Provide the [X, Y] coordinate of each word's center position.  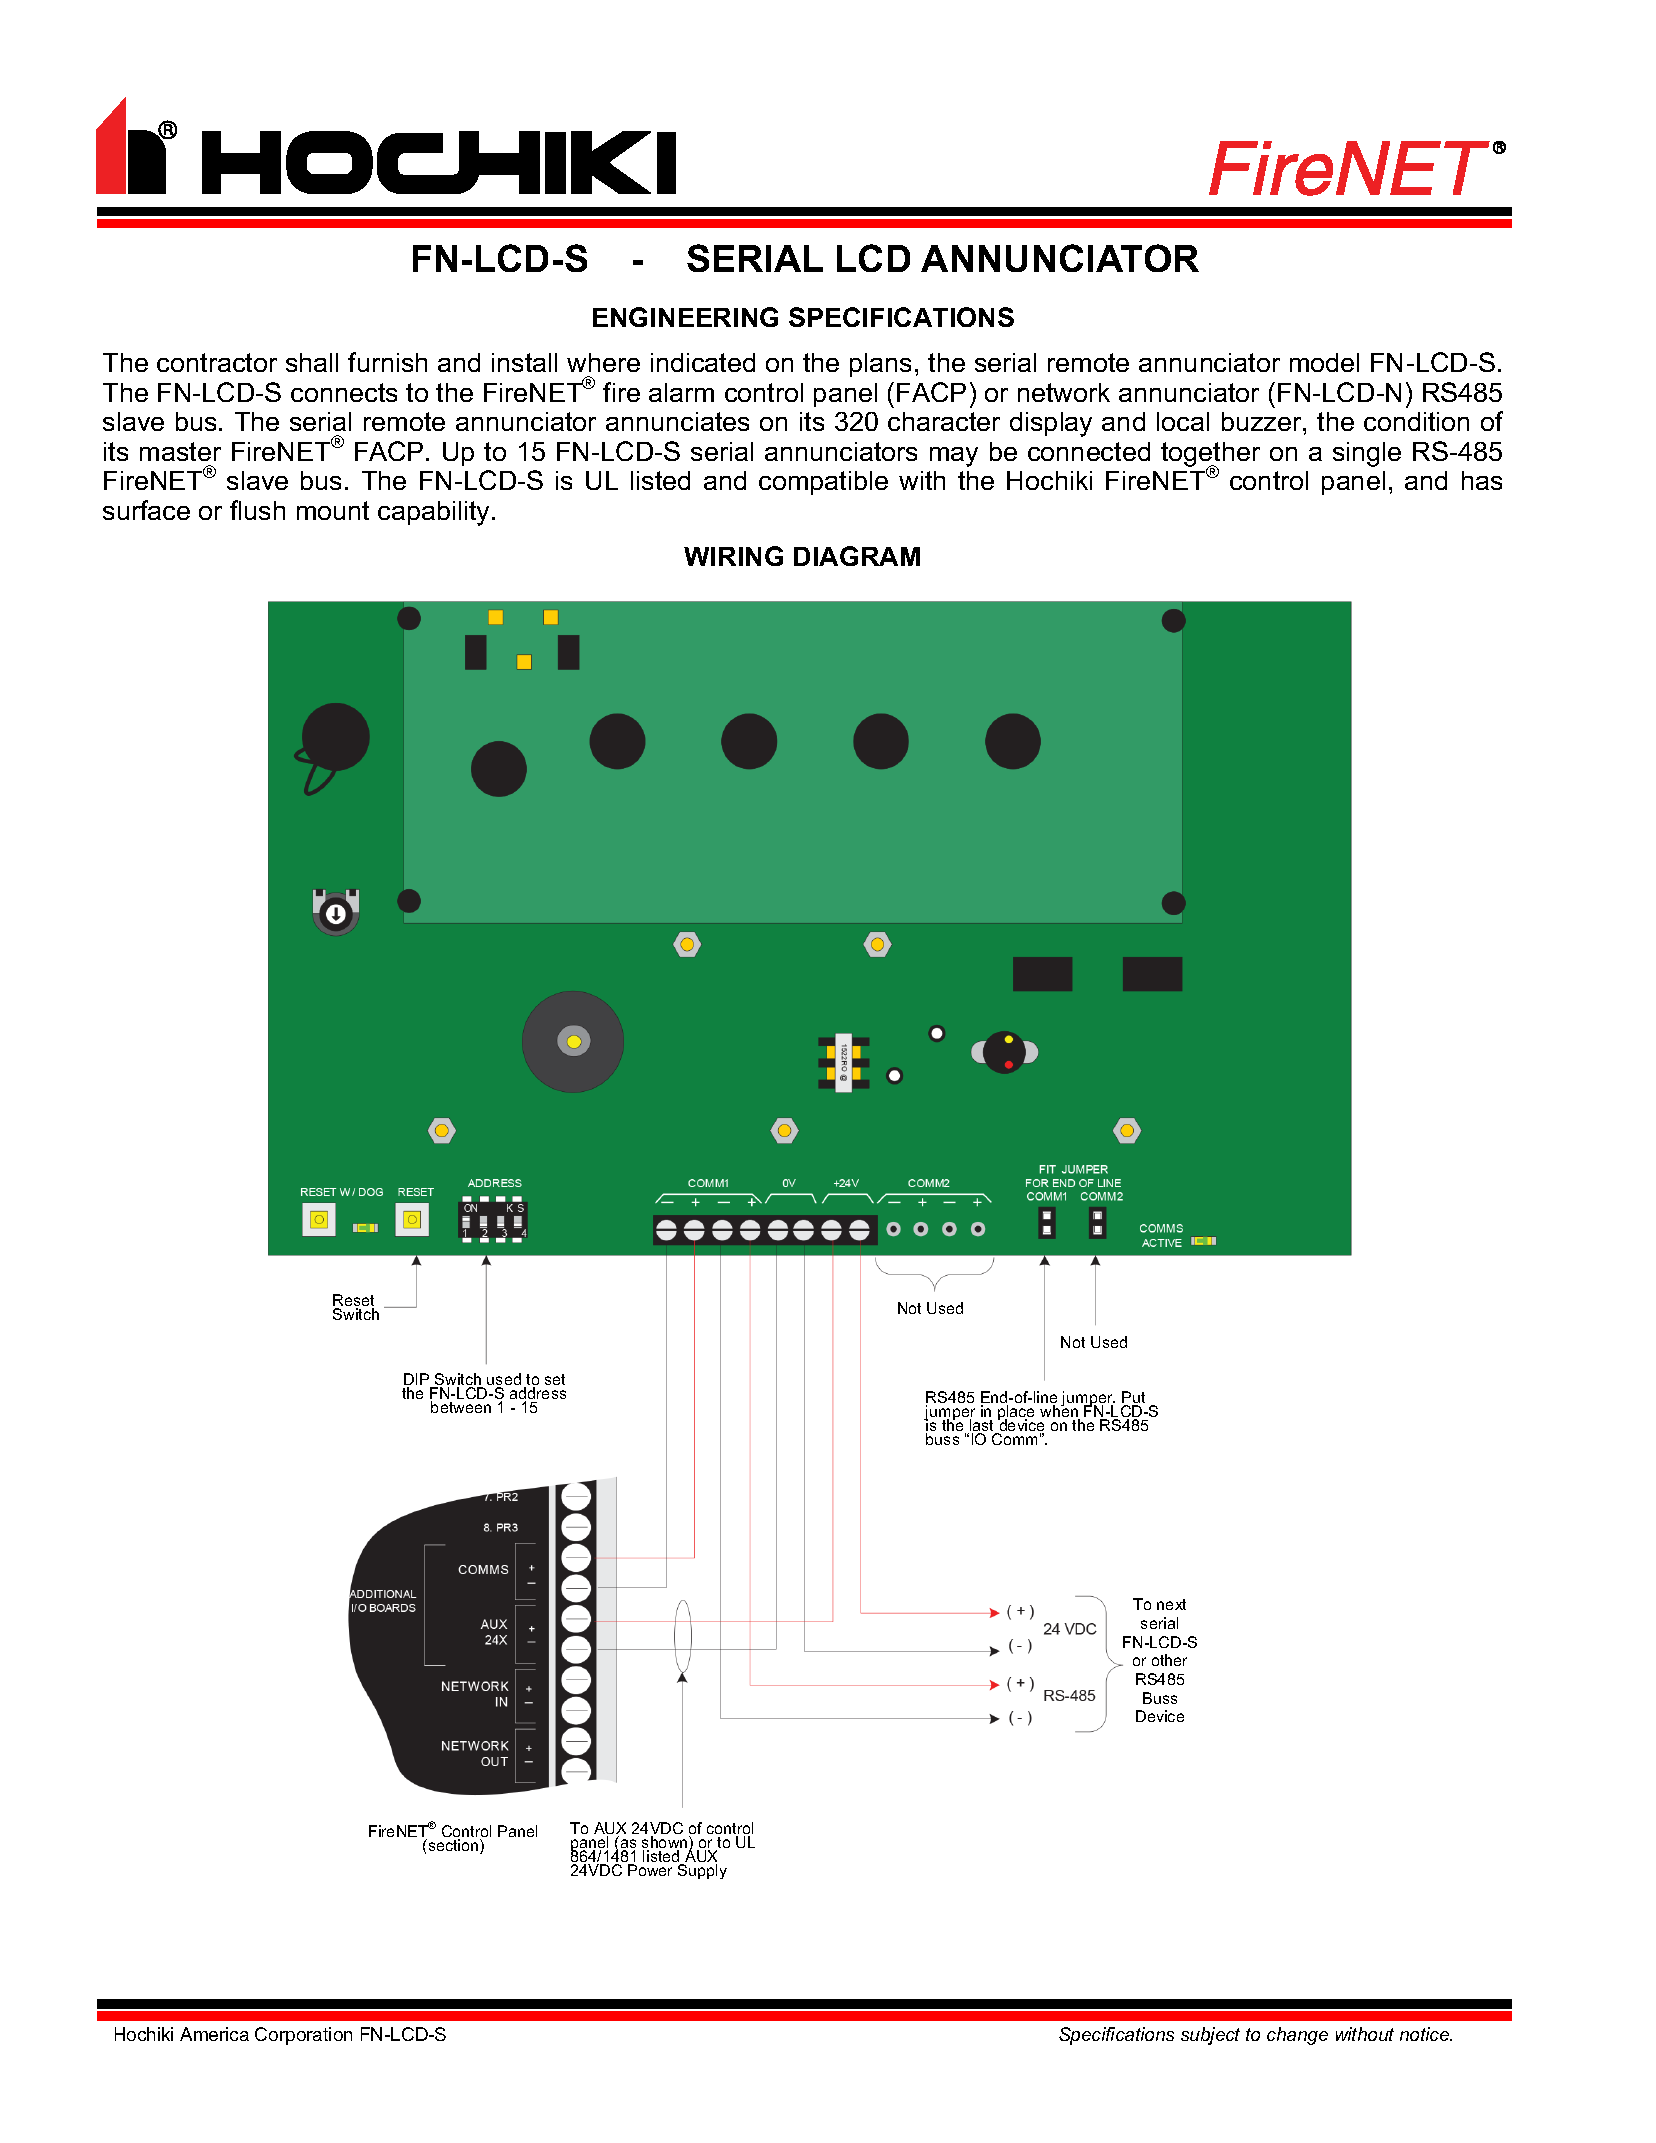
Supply [702, 1871]
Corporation [303, 2036]
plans [880, 365]
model [1324, 362]
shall [312, 362]
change [1297, 2036]
